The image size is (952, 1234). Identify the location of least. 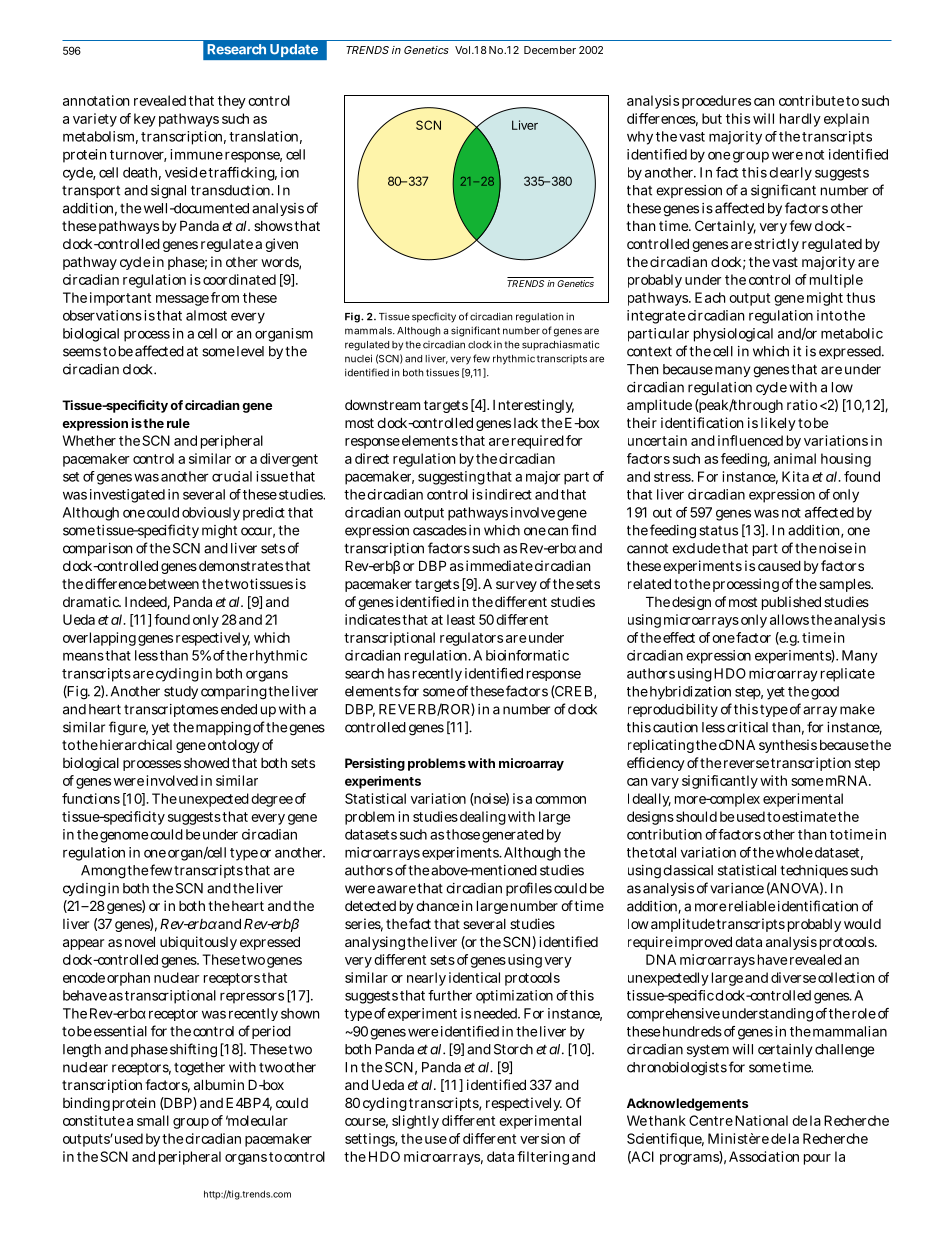
(461, 619).
